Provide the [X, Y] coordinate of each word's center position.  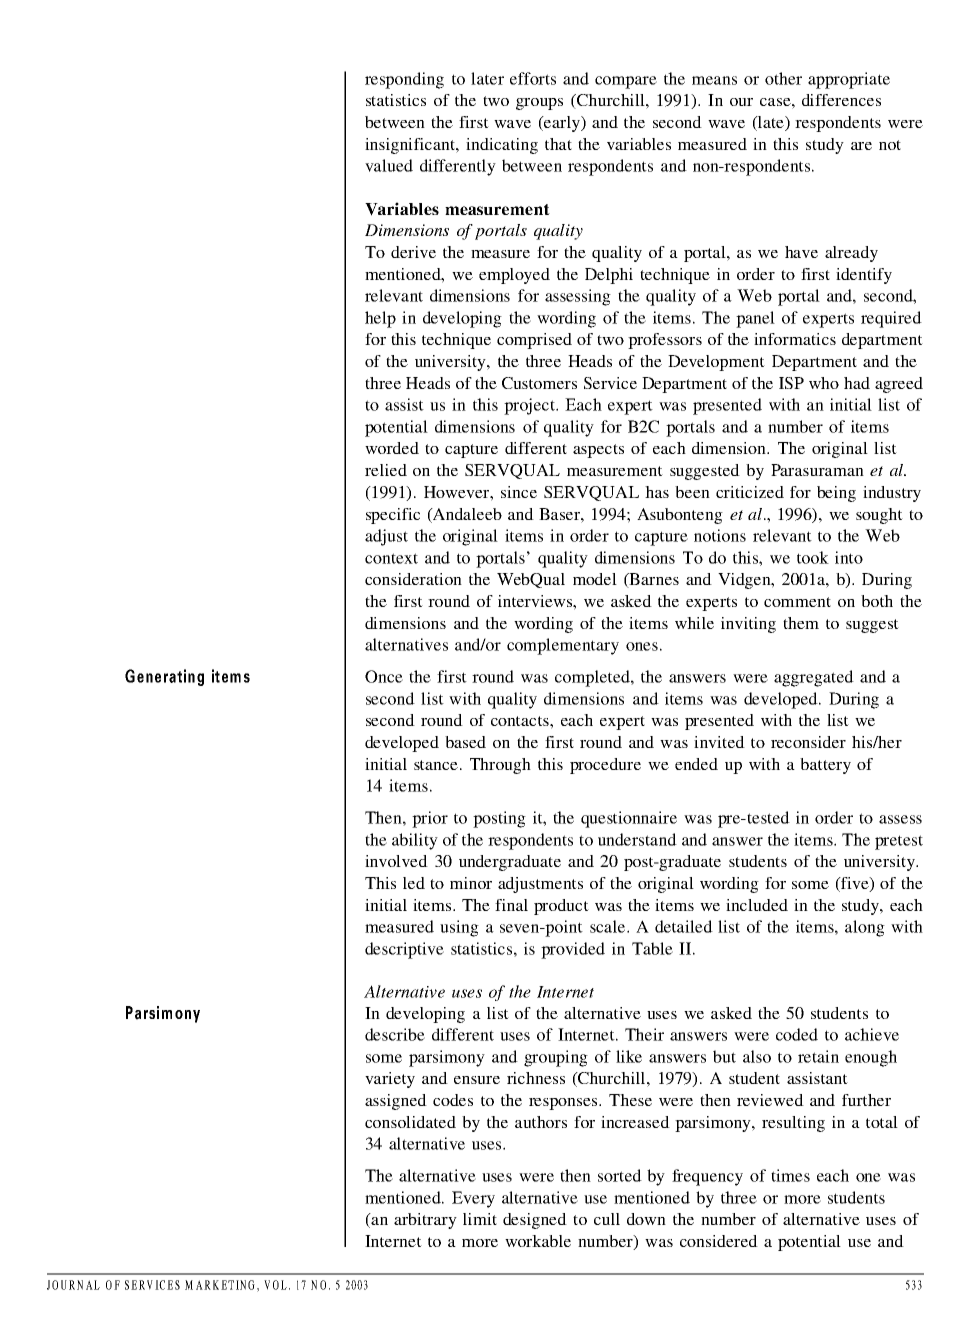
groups [539, 104]
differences [841, 100]
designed [535, 1221]
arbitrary [425, 1221]
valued [389, 165]
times [790, 1175]
